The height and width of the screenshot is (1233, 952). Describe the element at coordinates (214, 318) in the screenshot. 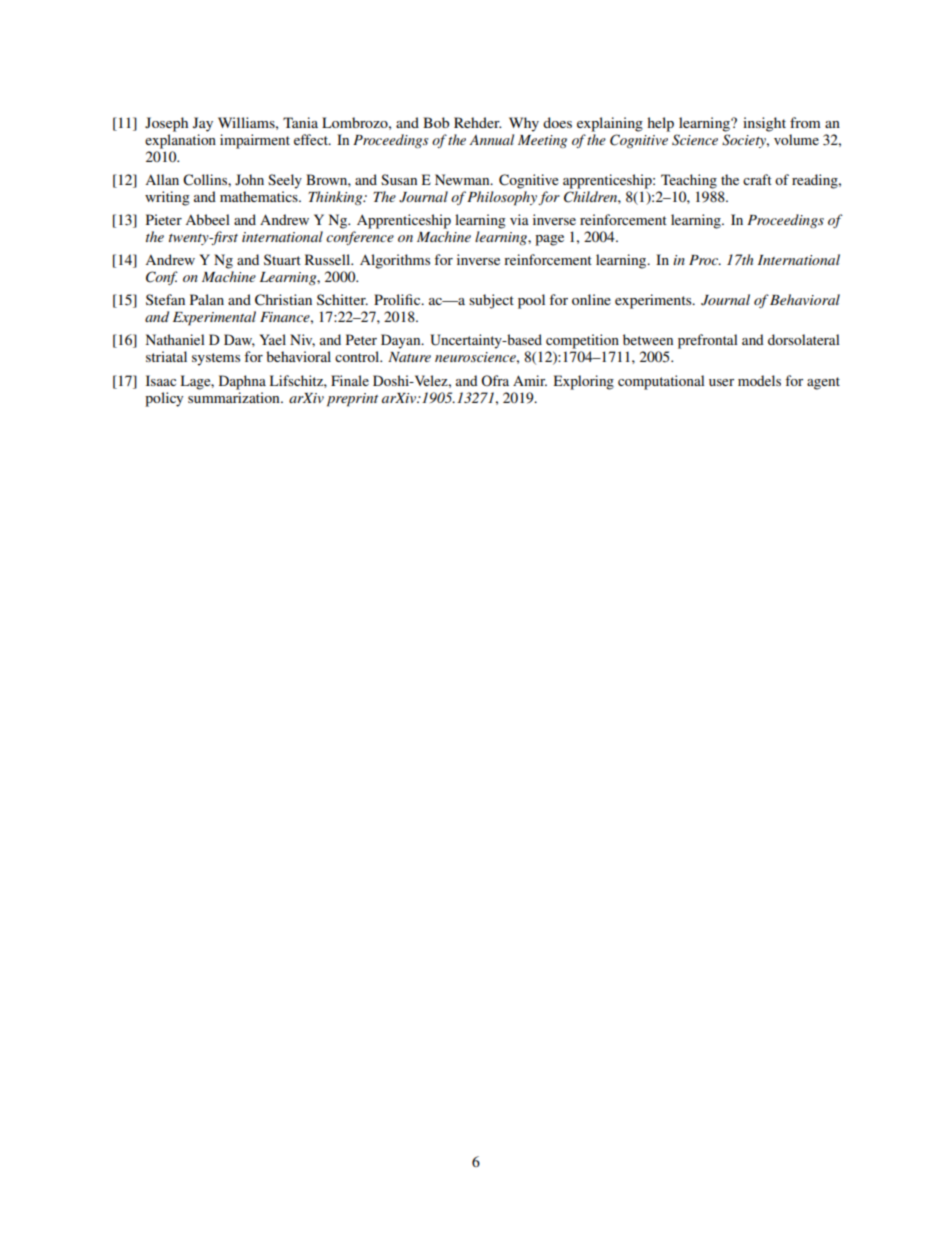

I see `Experimental` at that location.
